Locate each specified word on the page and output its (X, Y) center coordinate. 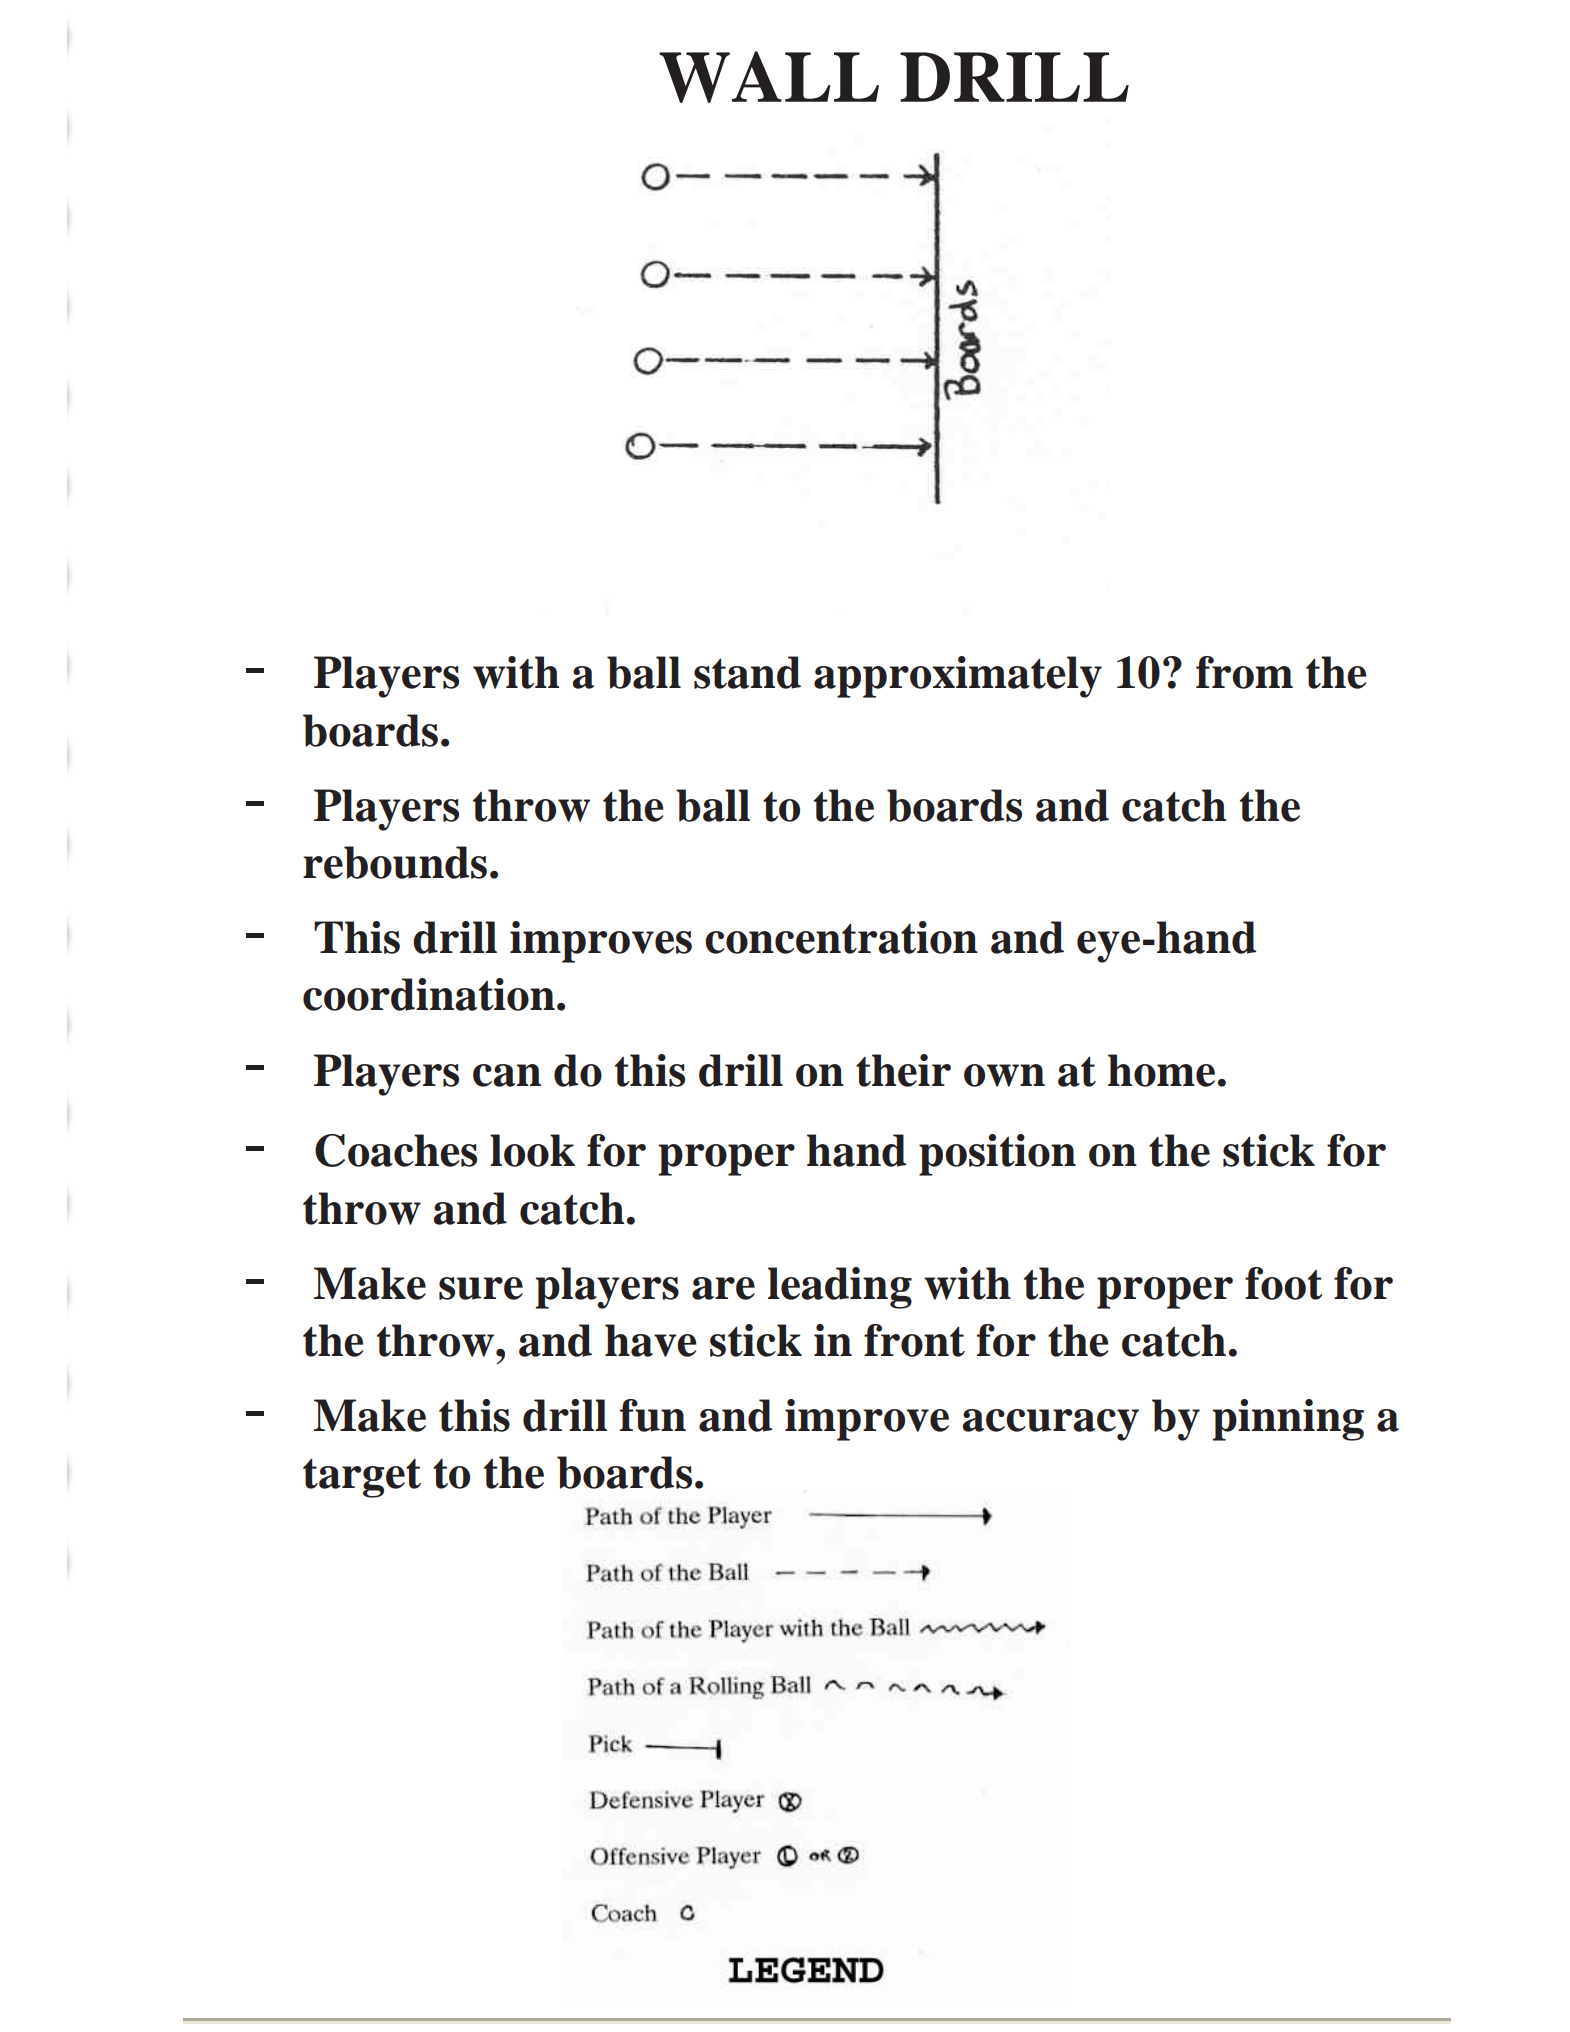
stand (747, 672)
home (1161, 1070)
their (903, 1070)
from (1244, 672)
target (362, 1478)
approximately (958, 677)
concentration (841, 937)
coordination (429, 994)
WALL (769, 77)
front (914, 1340)
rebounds (395, 862)
